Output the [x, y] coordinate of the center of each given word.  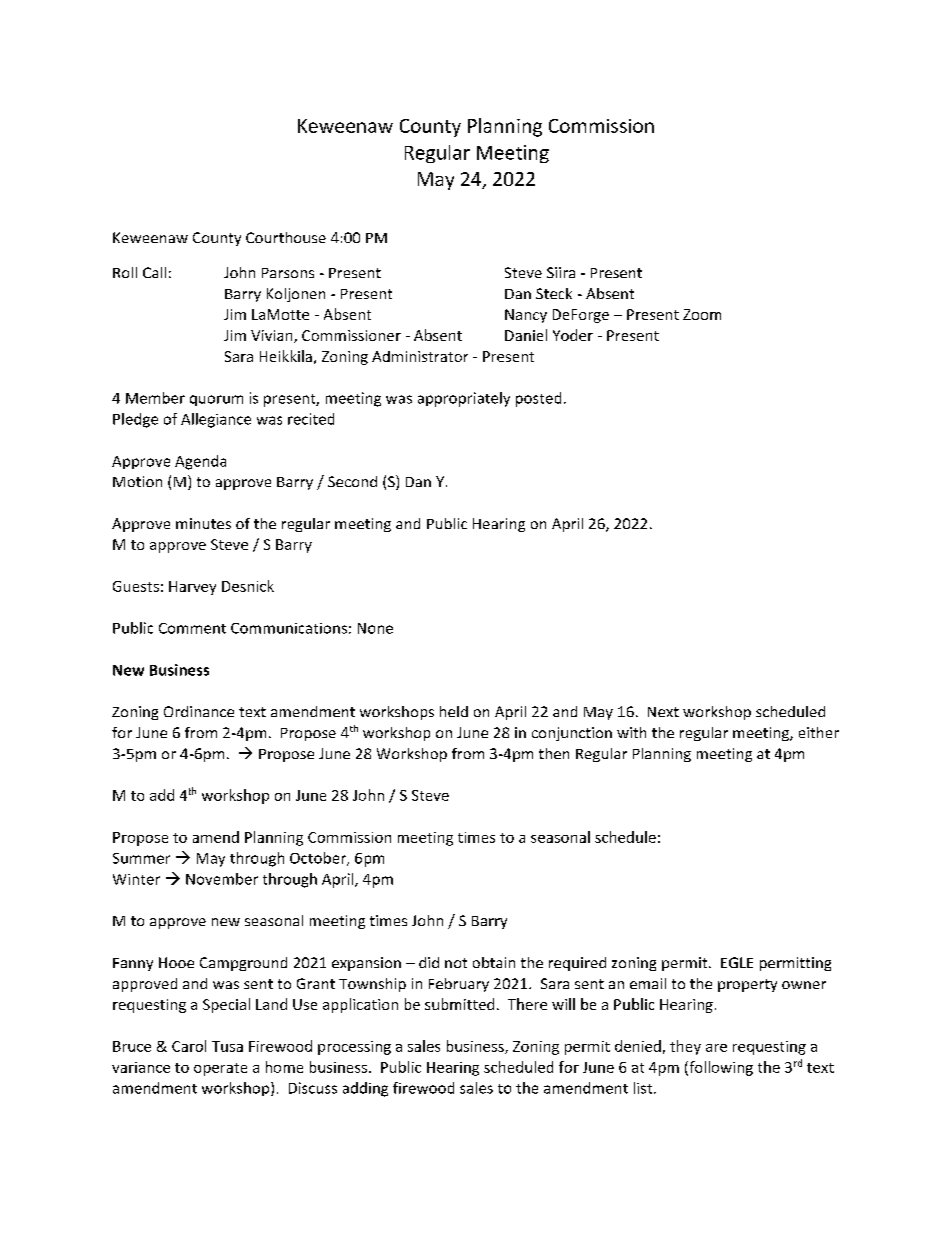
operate [220, 1069]
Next [663, 712]
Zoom [702, 314]
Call [154, 272]
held [454, 711]
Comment [192, 628]
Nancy [526, 316]
